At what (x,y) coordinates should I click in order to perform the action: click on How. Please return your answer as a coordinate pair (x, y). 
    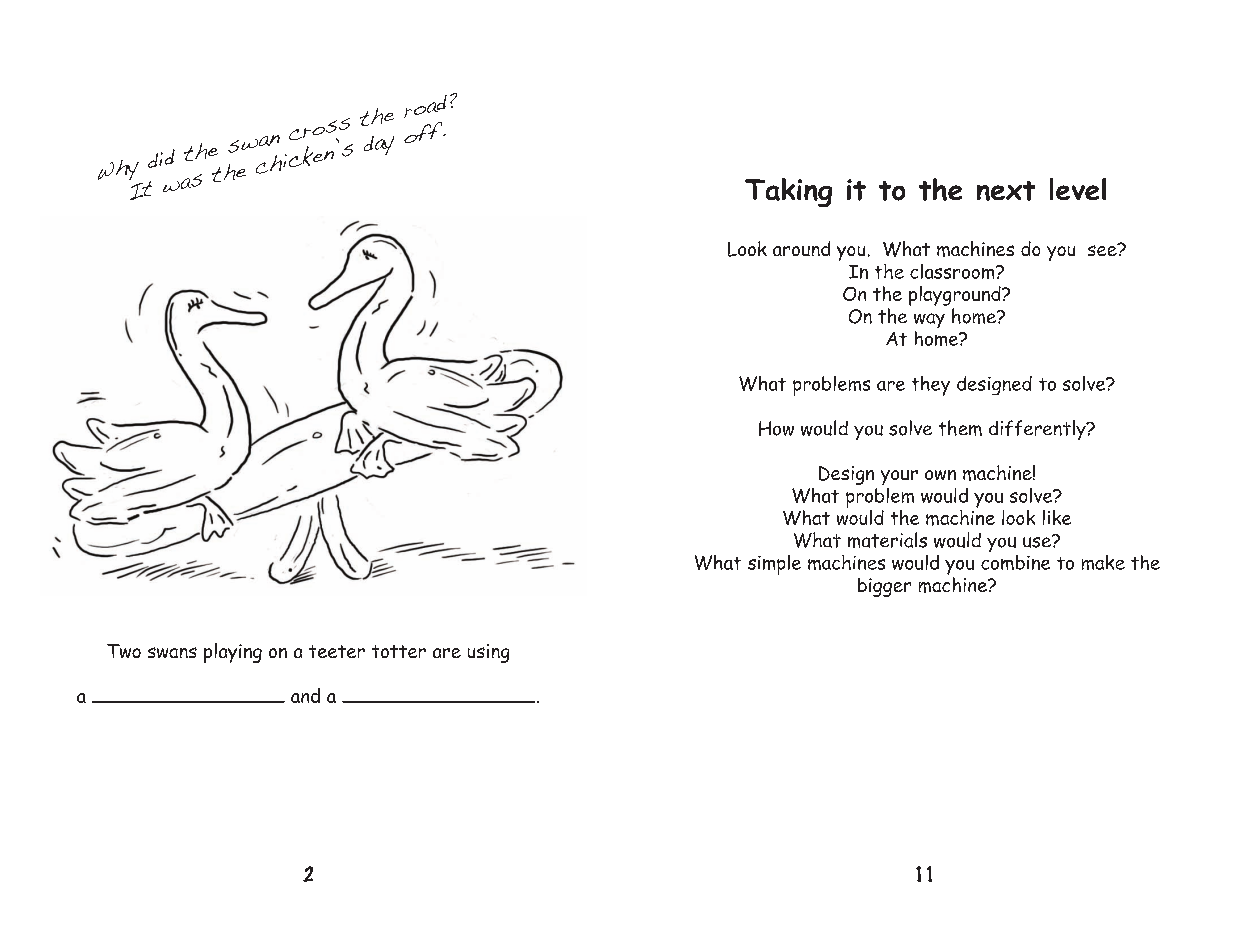
    Looking at the image, I should click on (776, 428).
